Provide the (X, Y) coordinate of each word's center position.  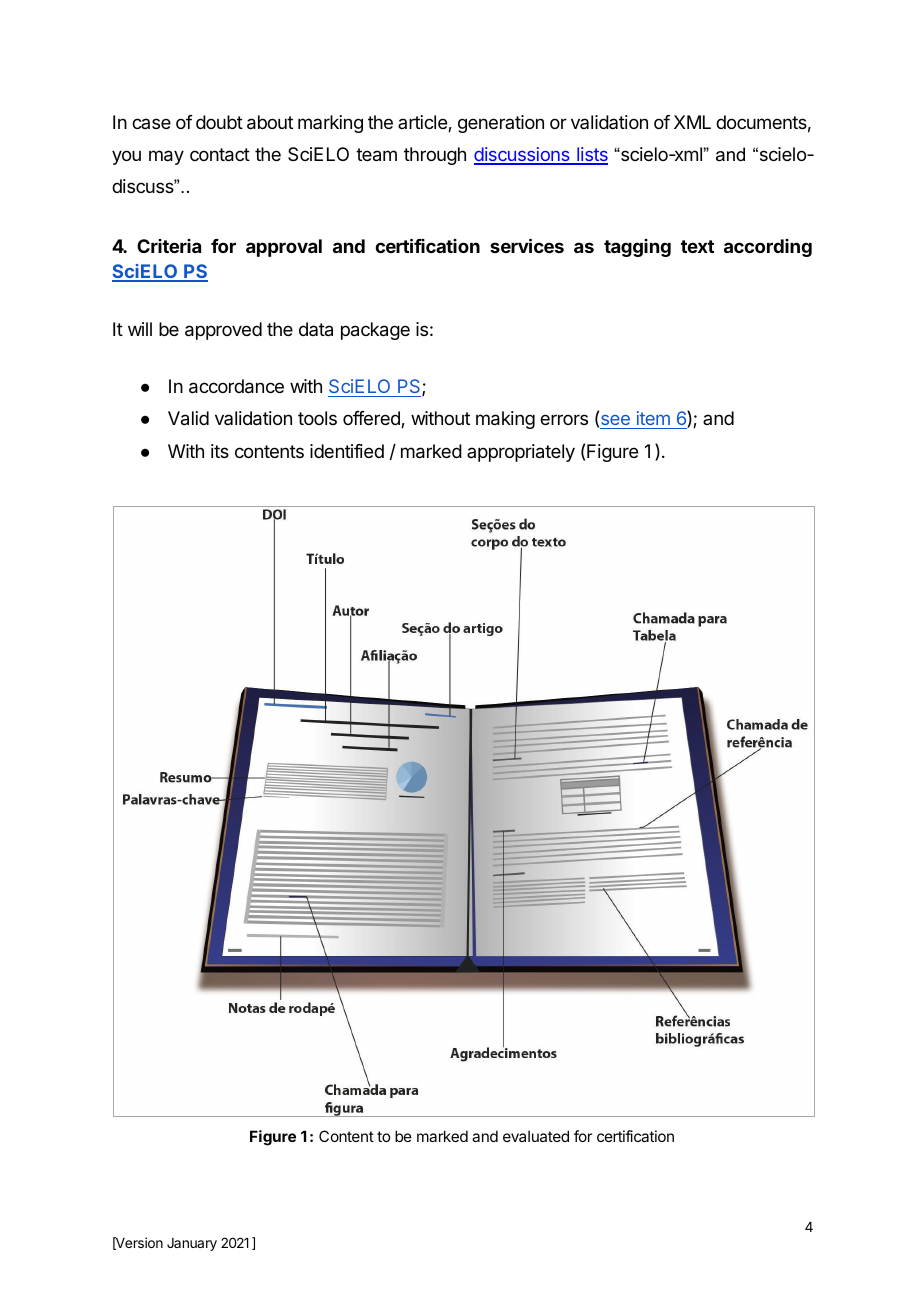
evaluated (536, 1136)
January (192, 1244)
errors (564, 419)
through (435, 156)
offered (372, 419)
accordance (236, 386)
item (653, 420)
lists (591, 155)
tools (317, 418)
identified (347, 451)
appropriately (521, 453)
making (505, 420)
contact (220, 155)
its (220, 451)
